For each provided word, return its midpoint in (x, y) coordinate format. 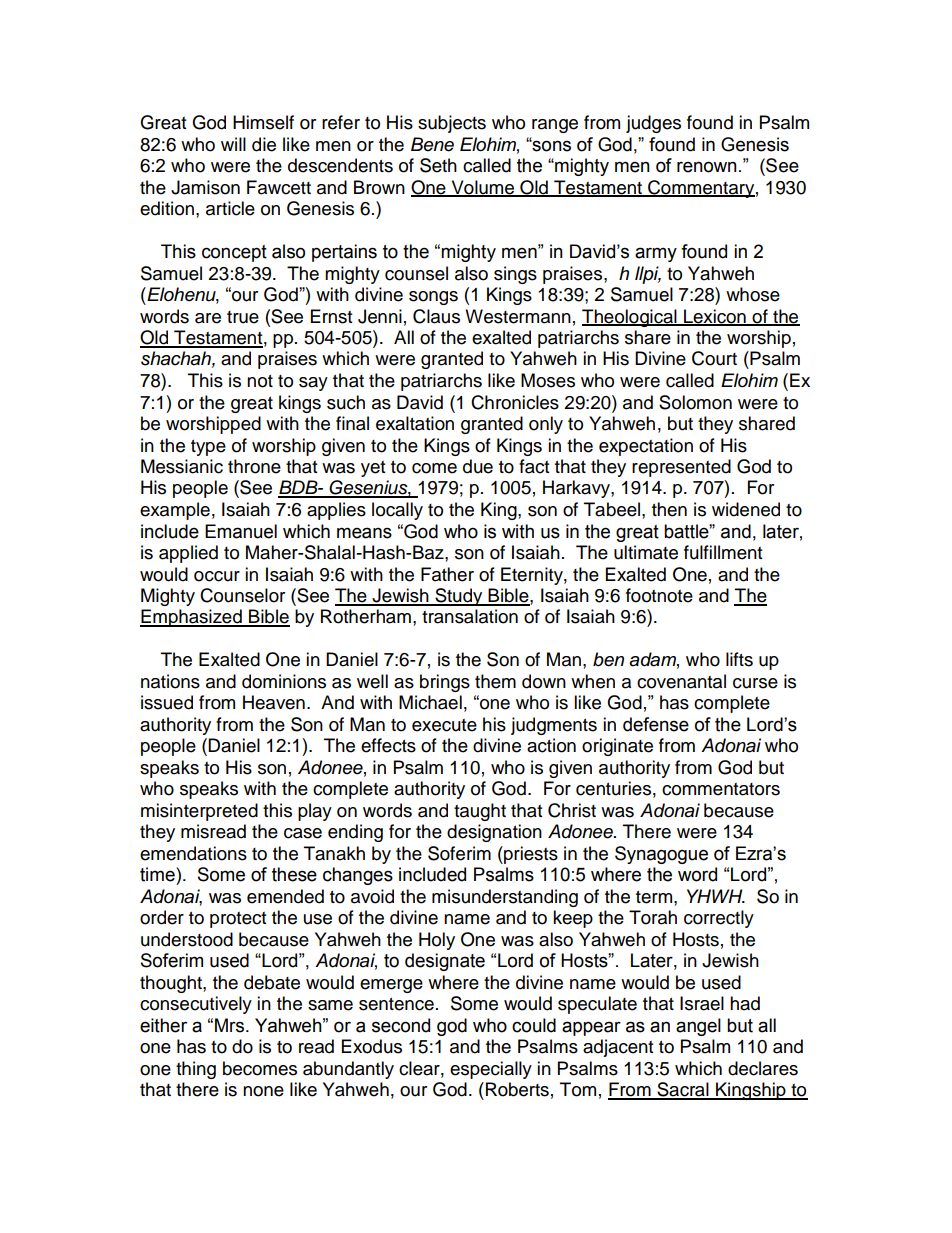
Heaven (274, 702)
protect (238, 920)
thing (196, 1070)
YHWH (716, 896)
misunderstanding (505, 898)
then (669, 509)
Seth (438, 165)
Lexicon (715, 317)
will (233, 144)
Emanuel (241, 531)
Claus (436, 316)
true (243, 317)
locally (397, 511)
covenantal (681, 681)
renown (707, 167)
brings (445, 683)
